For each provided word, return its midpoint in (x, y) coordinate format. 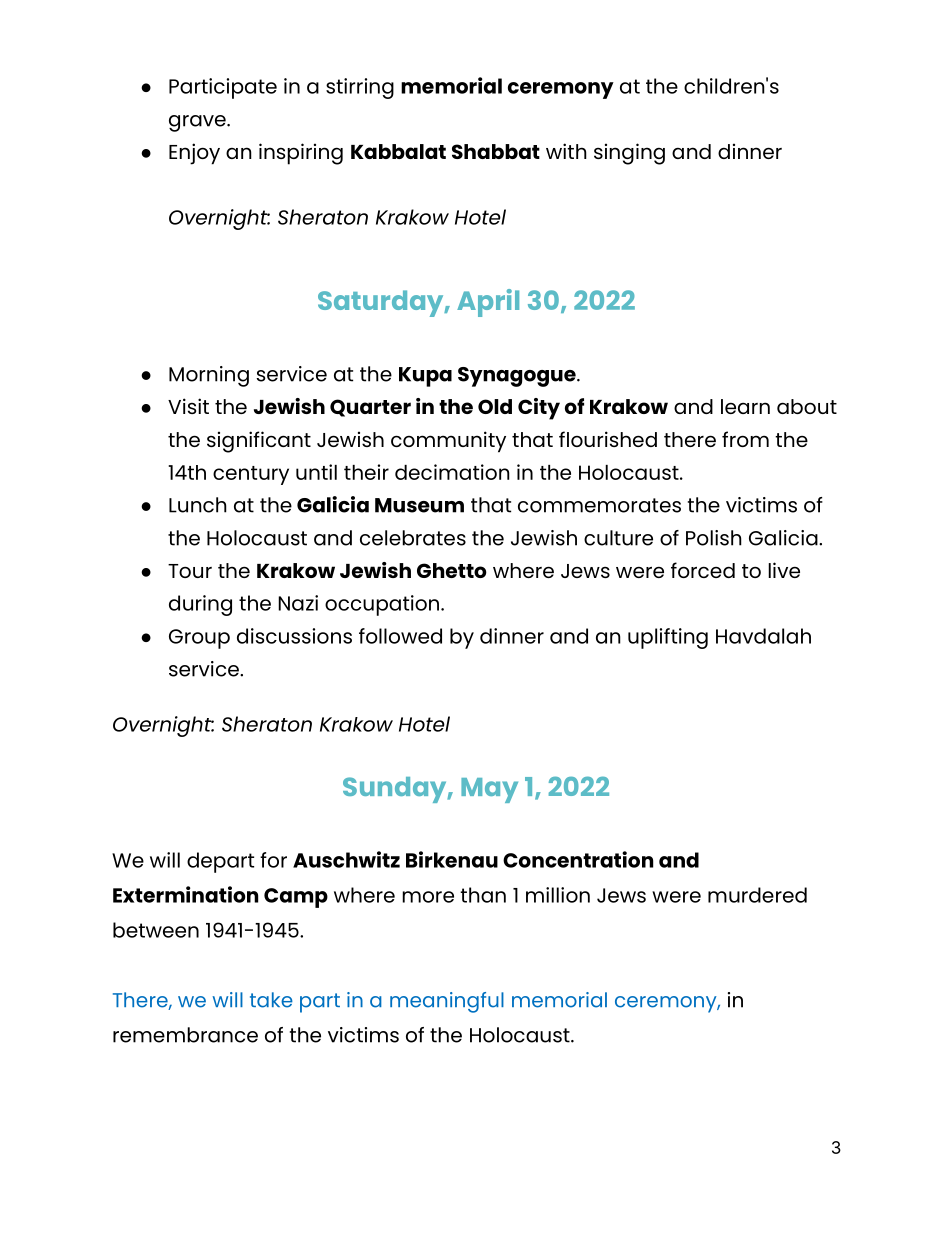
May (489, 790)
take (271, 1000)
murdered (757, 895)
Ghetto (452, 570)
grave (198, 123)
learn (745, 406)
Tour (190, 571)
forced (703, 570)
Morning (209, 376)
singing (629, 154)
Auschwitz (346, 859)
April (488, 303)
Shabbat (496, 151)
